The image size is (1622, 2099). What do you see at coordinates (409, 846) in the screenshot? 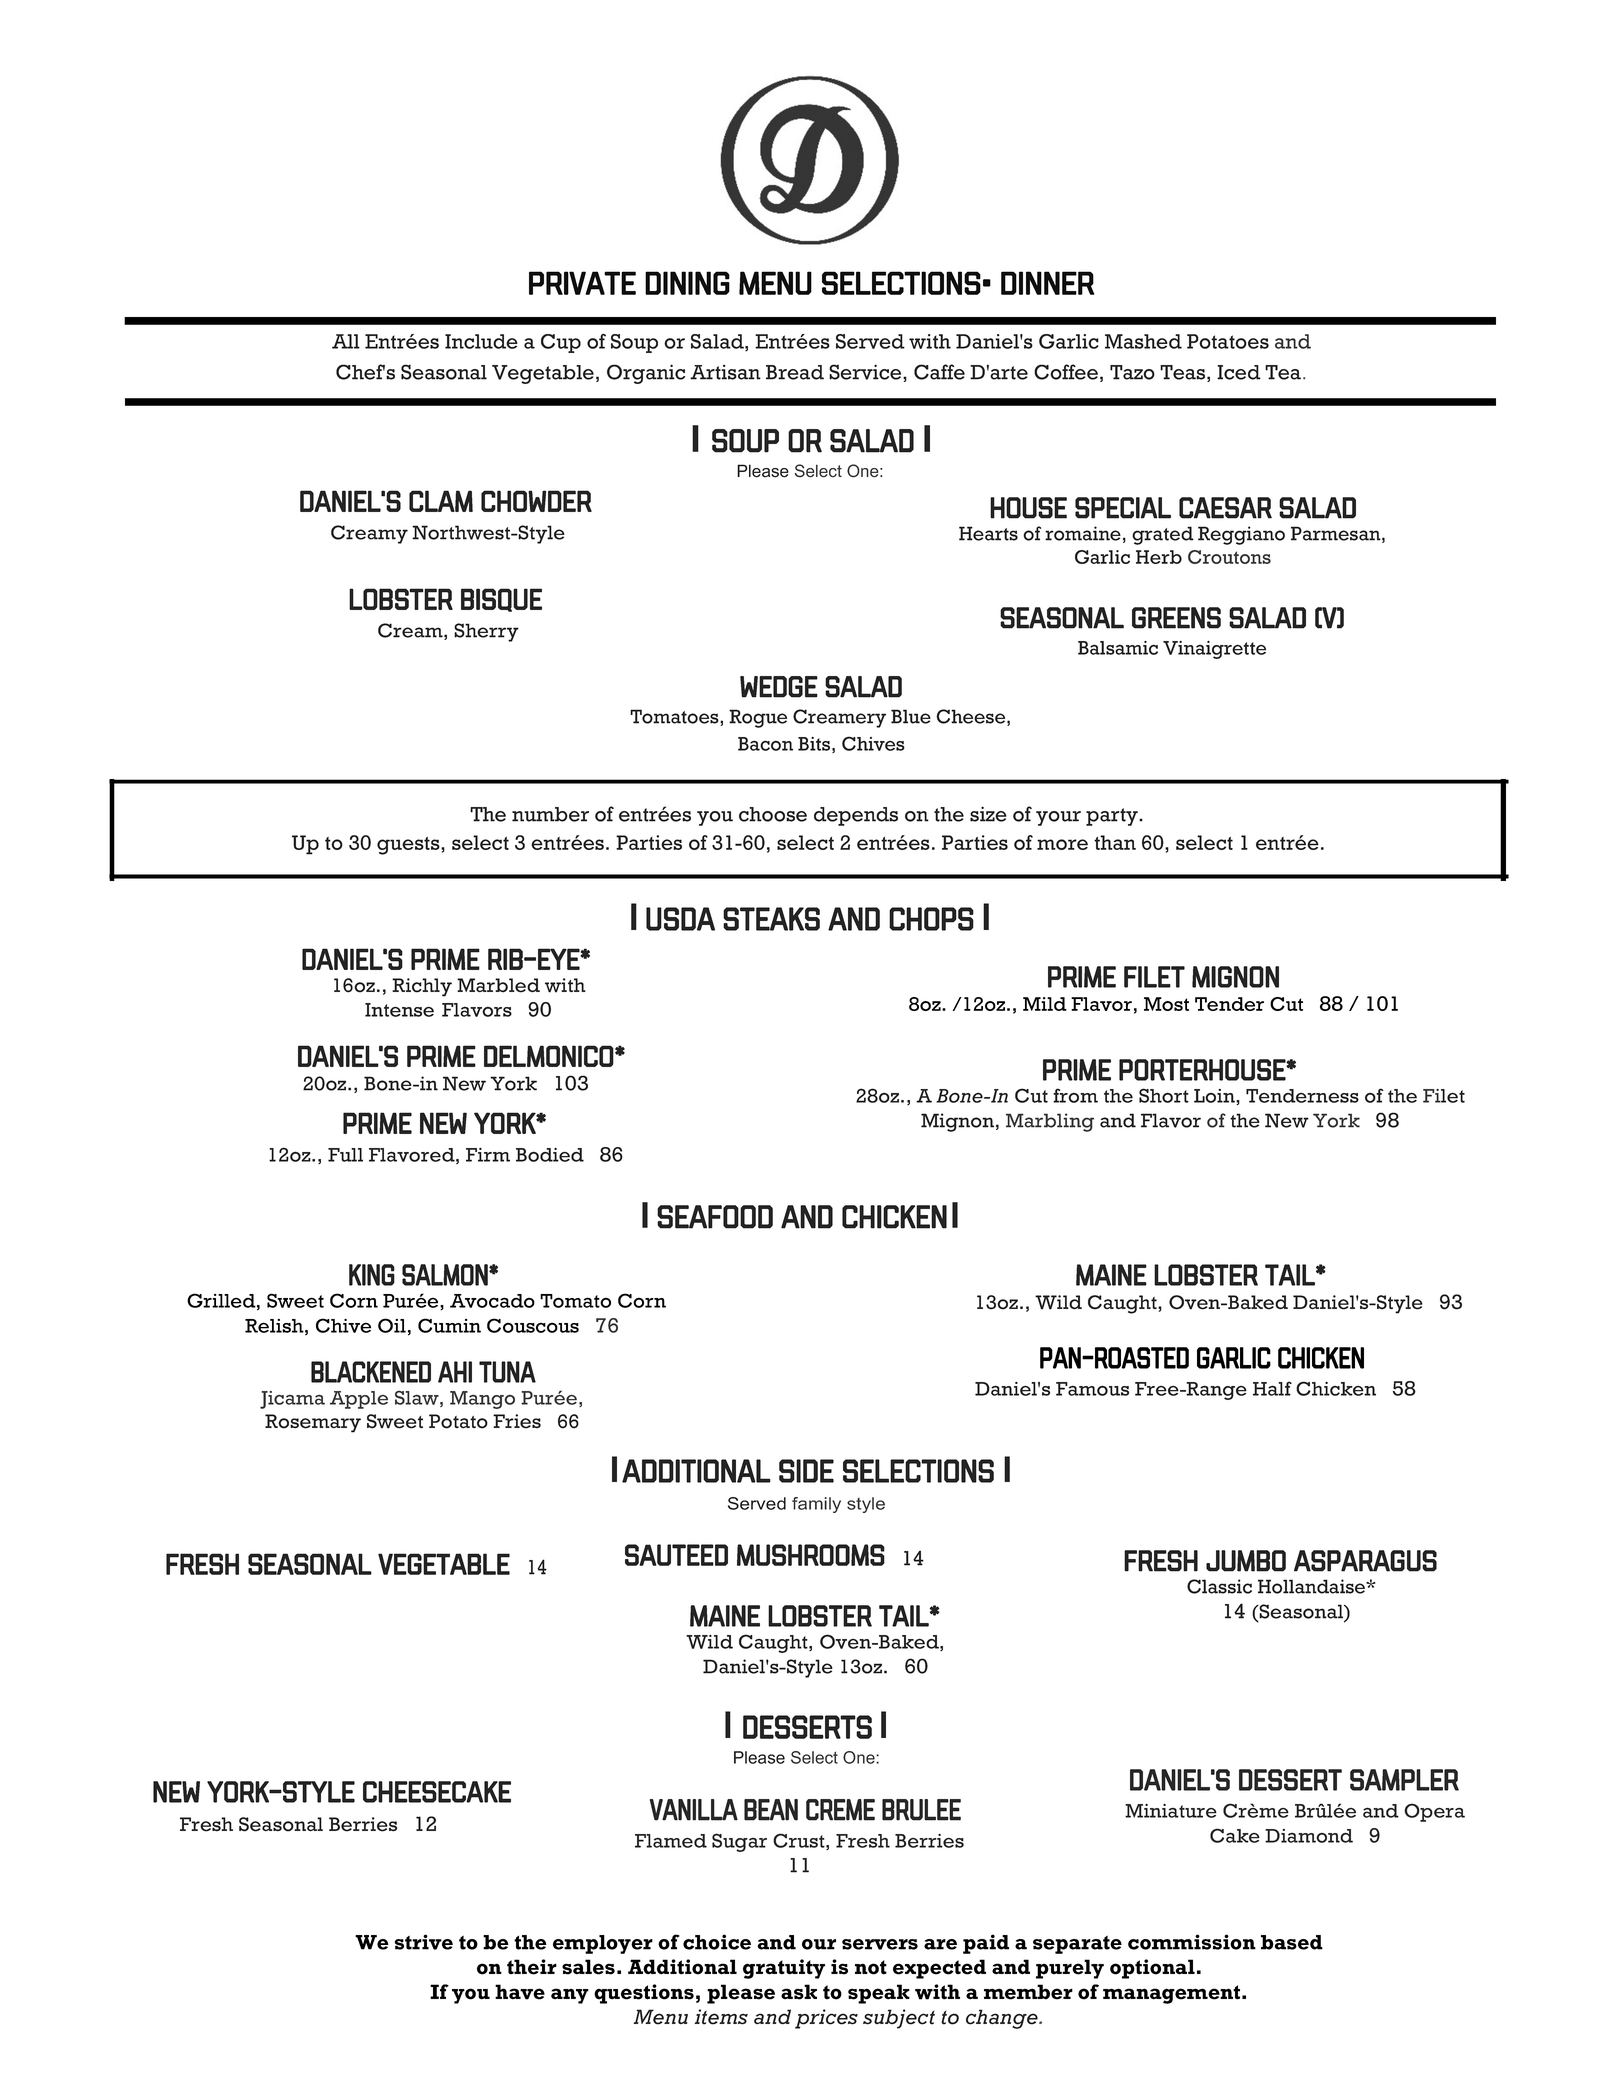
I see `guests` at bounding box center [409, 846].
